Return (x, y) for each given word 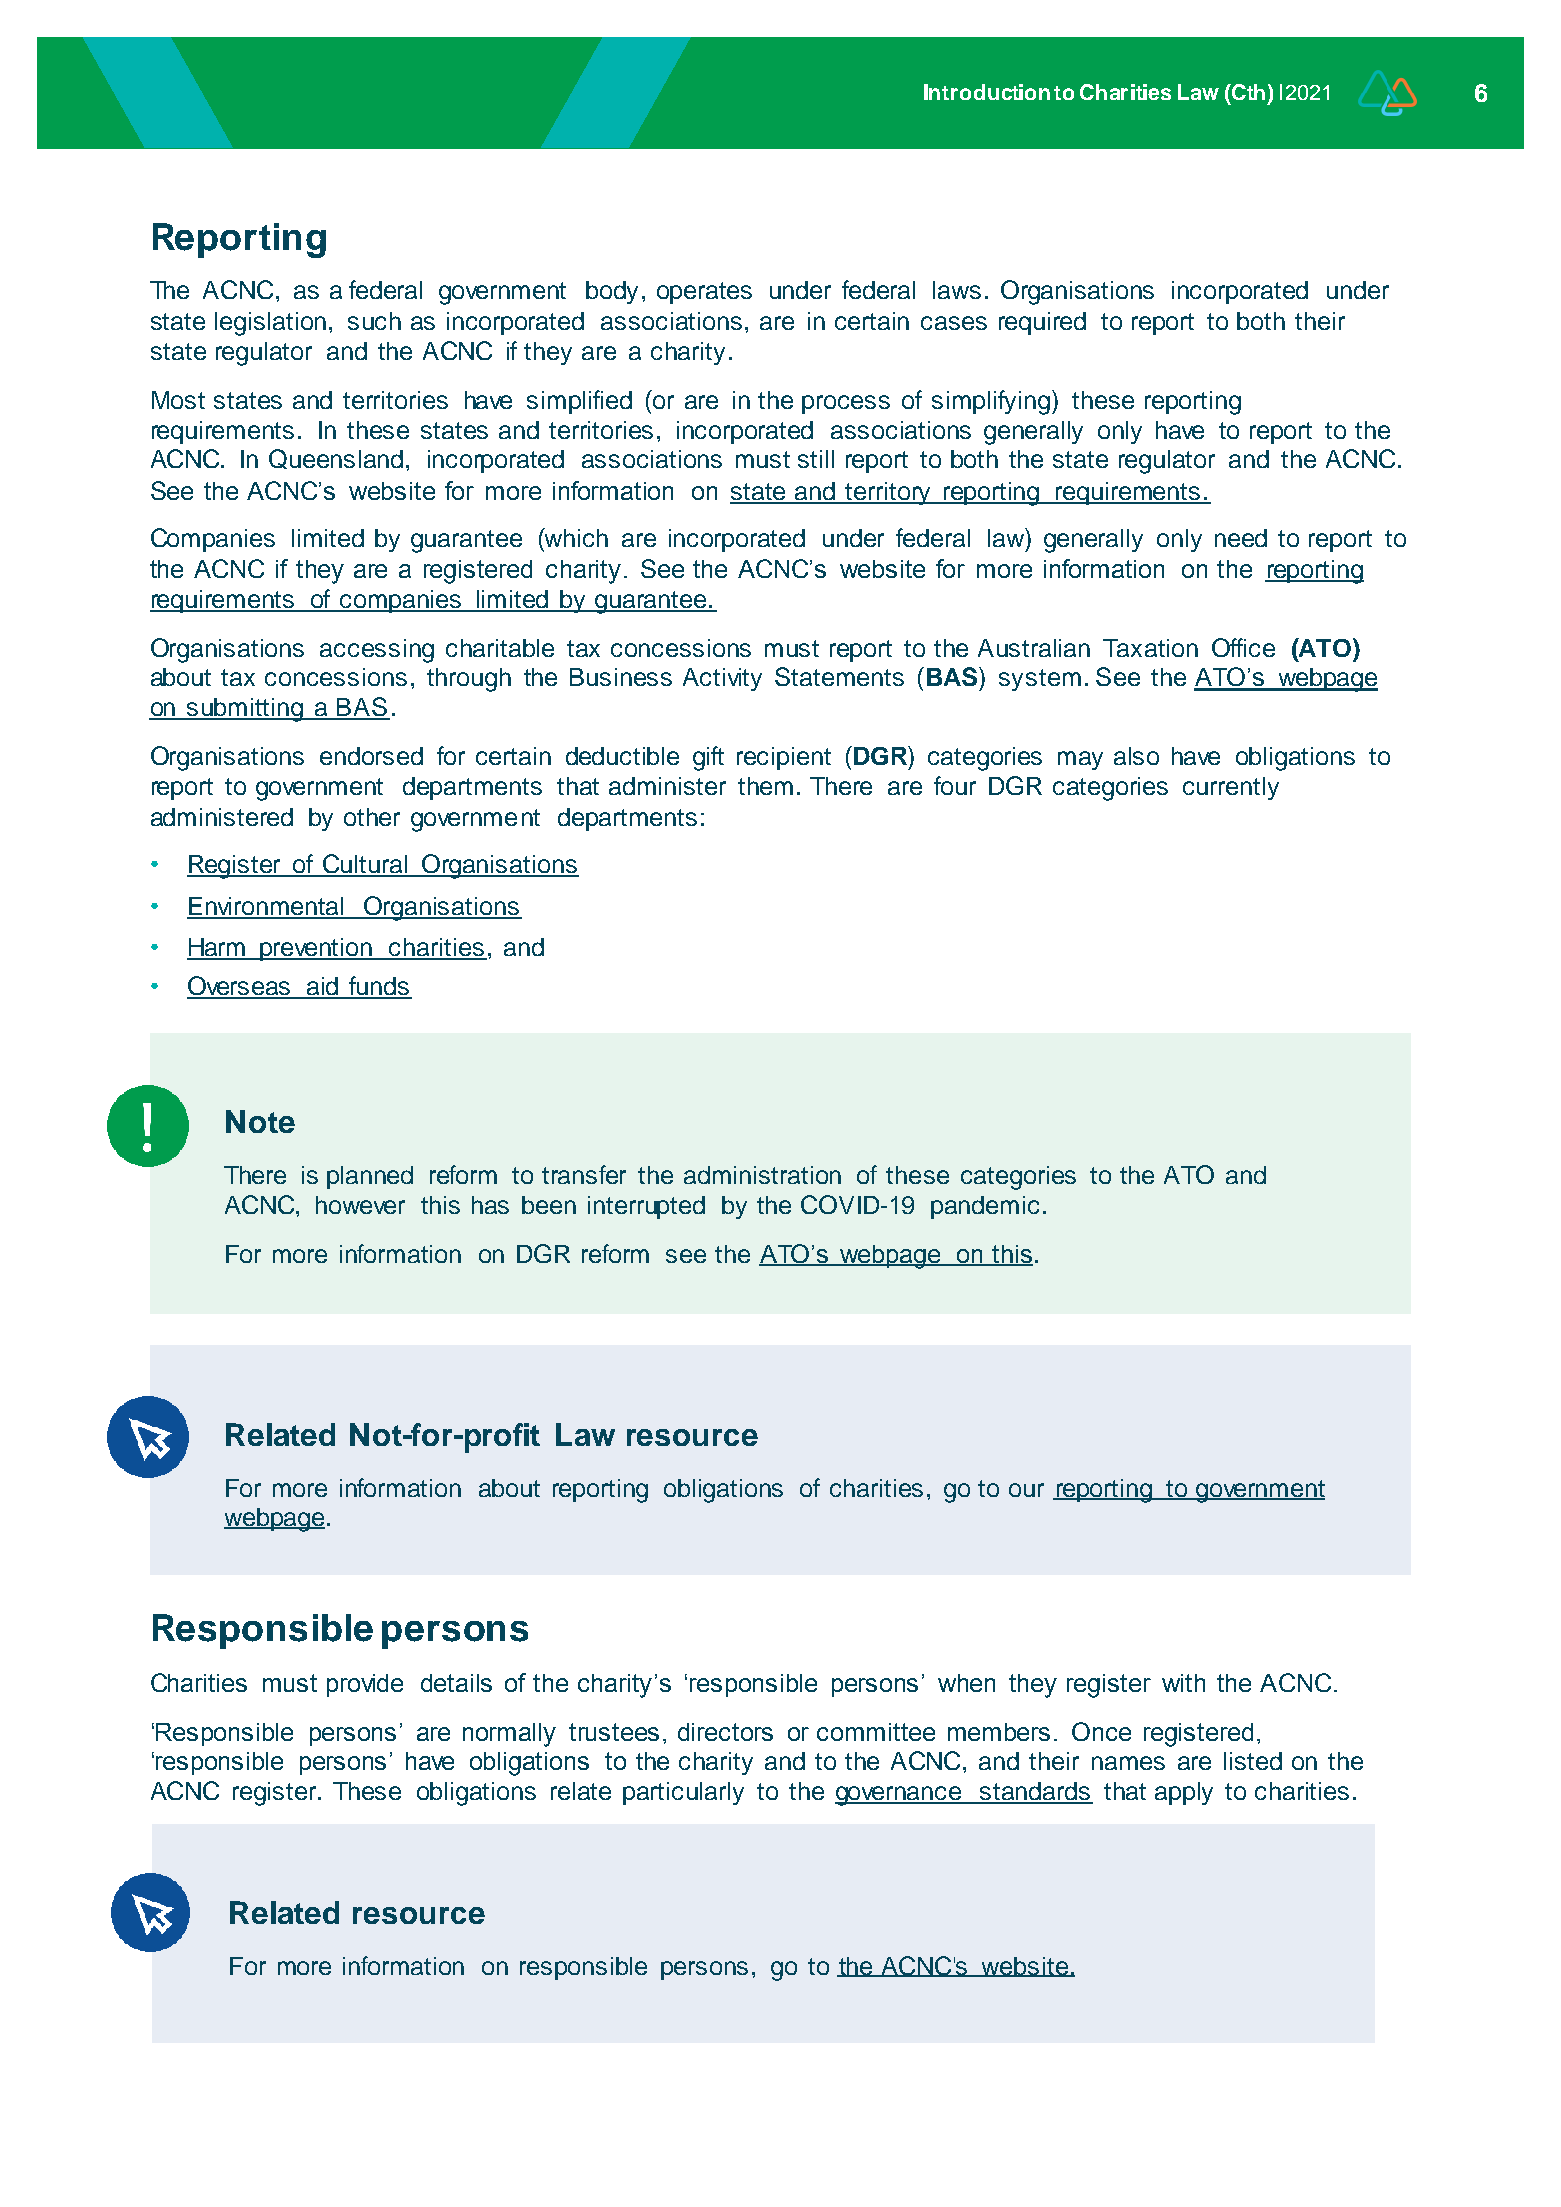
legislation (270, 324)
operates (704, 293)
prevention (317, 949)
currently (1231, 788)
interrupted (646, 1207)
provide (365, 1685)
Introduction (987, 92)
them (765, 786)
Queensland (336, 459)
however (360, 1205)
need (1241, 538)
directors (725, 1732)
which (575, 537)
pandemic (985, 1207)
